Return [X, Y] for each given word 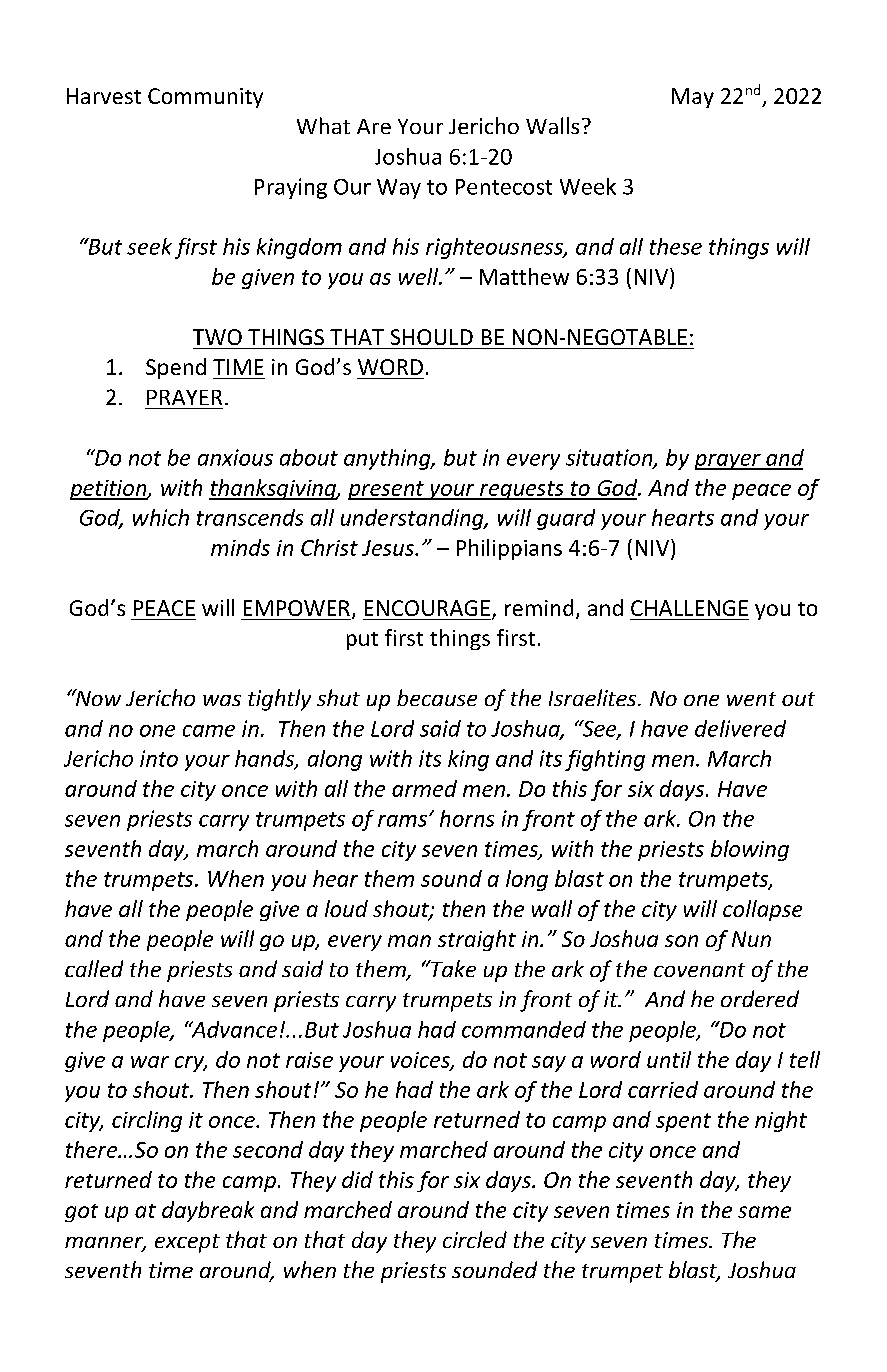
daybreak [208, 1211]
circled [475, 1239]
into [159, 758]
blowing [750, 850]
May [693, 98]
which [161, 517]
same [764, 1212]
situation [610, 458]
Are [374, 126]
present [387, 490]
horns [467, 818]
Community [205, 98]
